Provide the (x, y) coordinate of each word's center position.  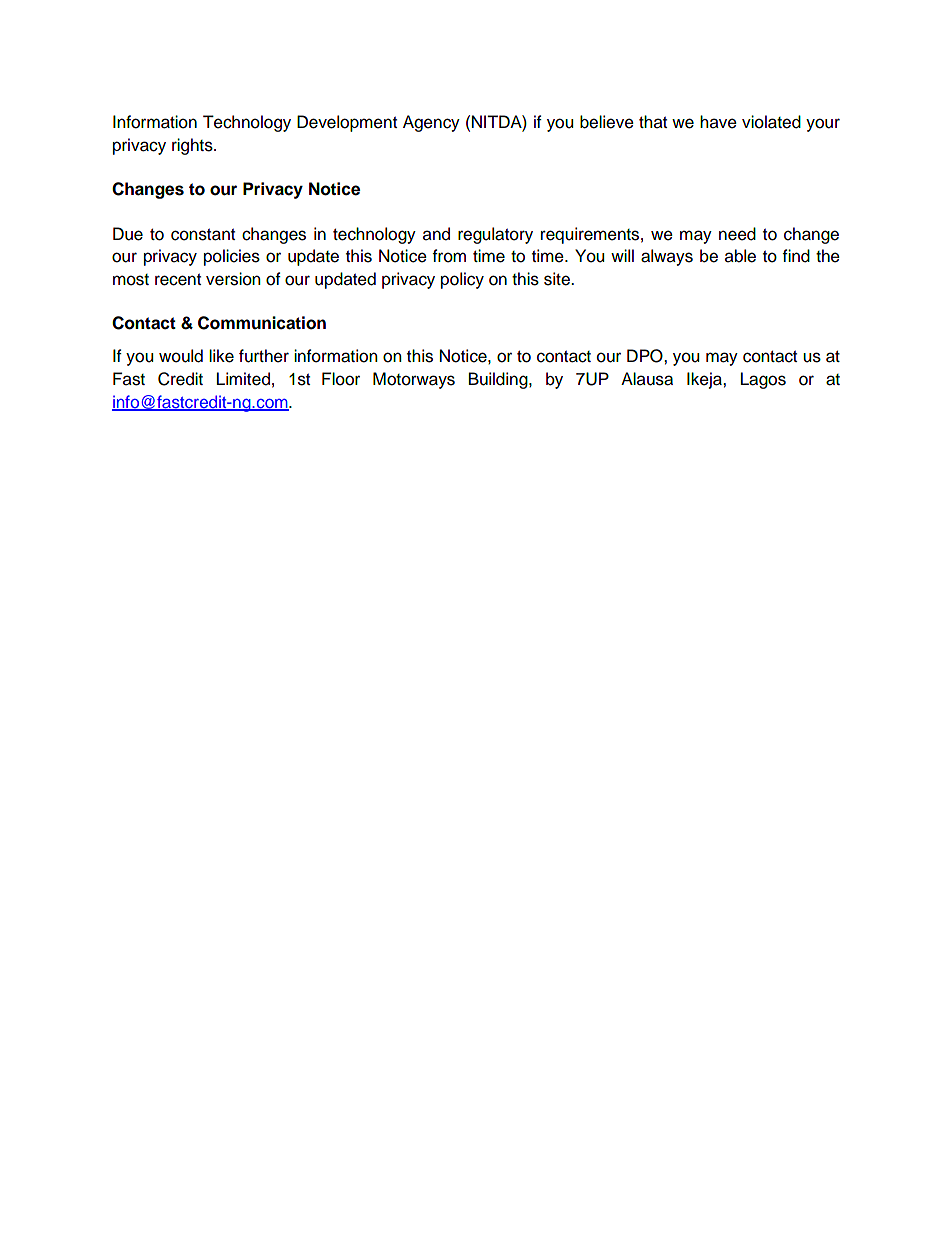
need (737, 234)
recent (178, 280)
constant (203, 235)
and (436, 234)
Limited (243, 379)
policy (462, 280)
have (718, 122)
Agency (431, 123)
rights (193, 146)
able (740, 256)
